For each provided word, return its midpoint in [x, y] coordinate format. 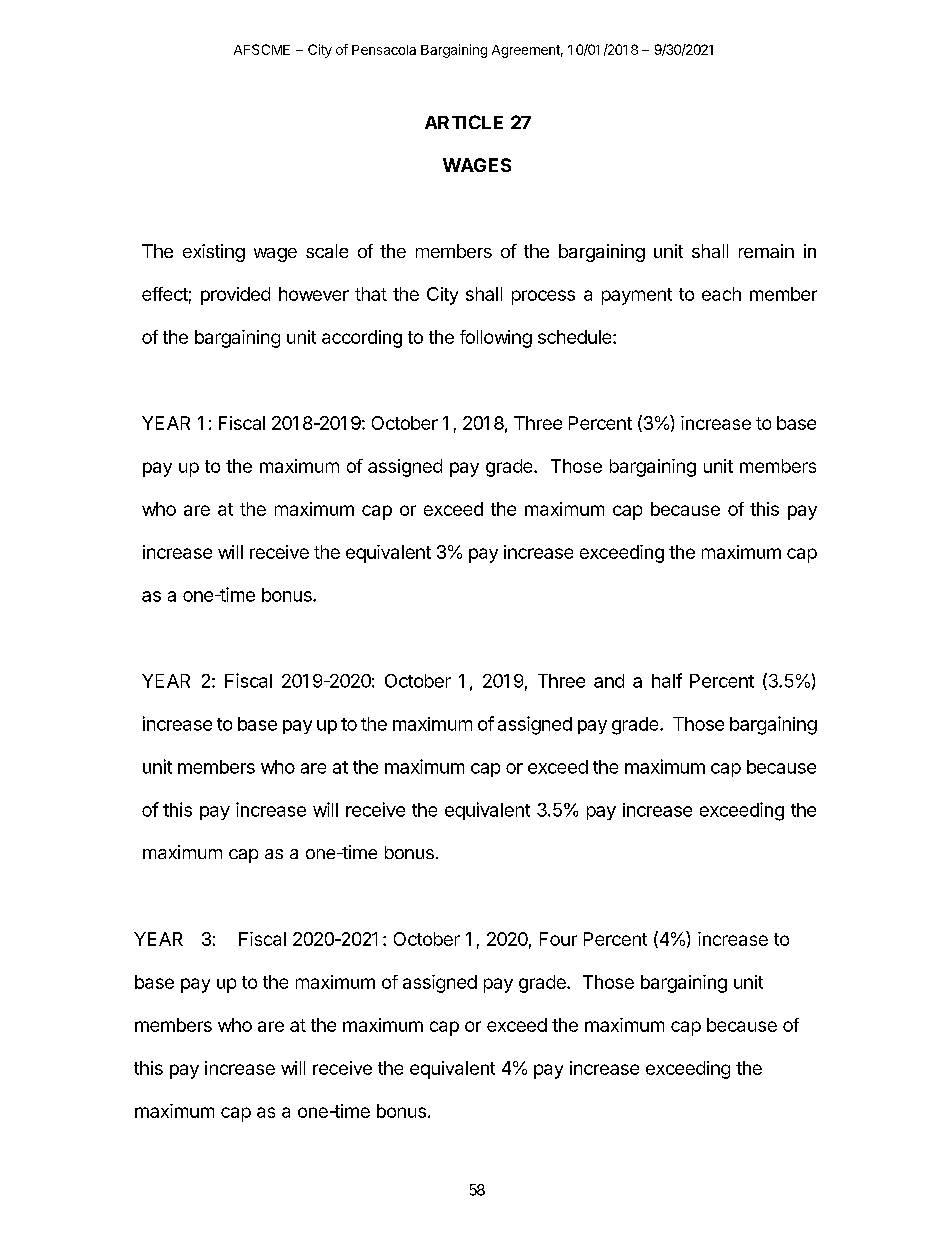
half [667, 680]
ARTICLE [464, 122]
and [609, 681]
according [362, 339]
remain [766, 251]
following [496, 339]
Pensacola [384, 50]
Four [558, 939]
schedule [576, 337]
